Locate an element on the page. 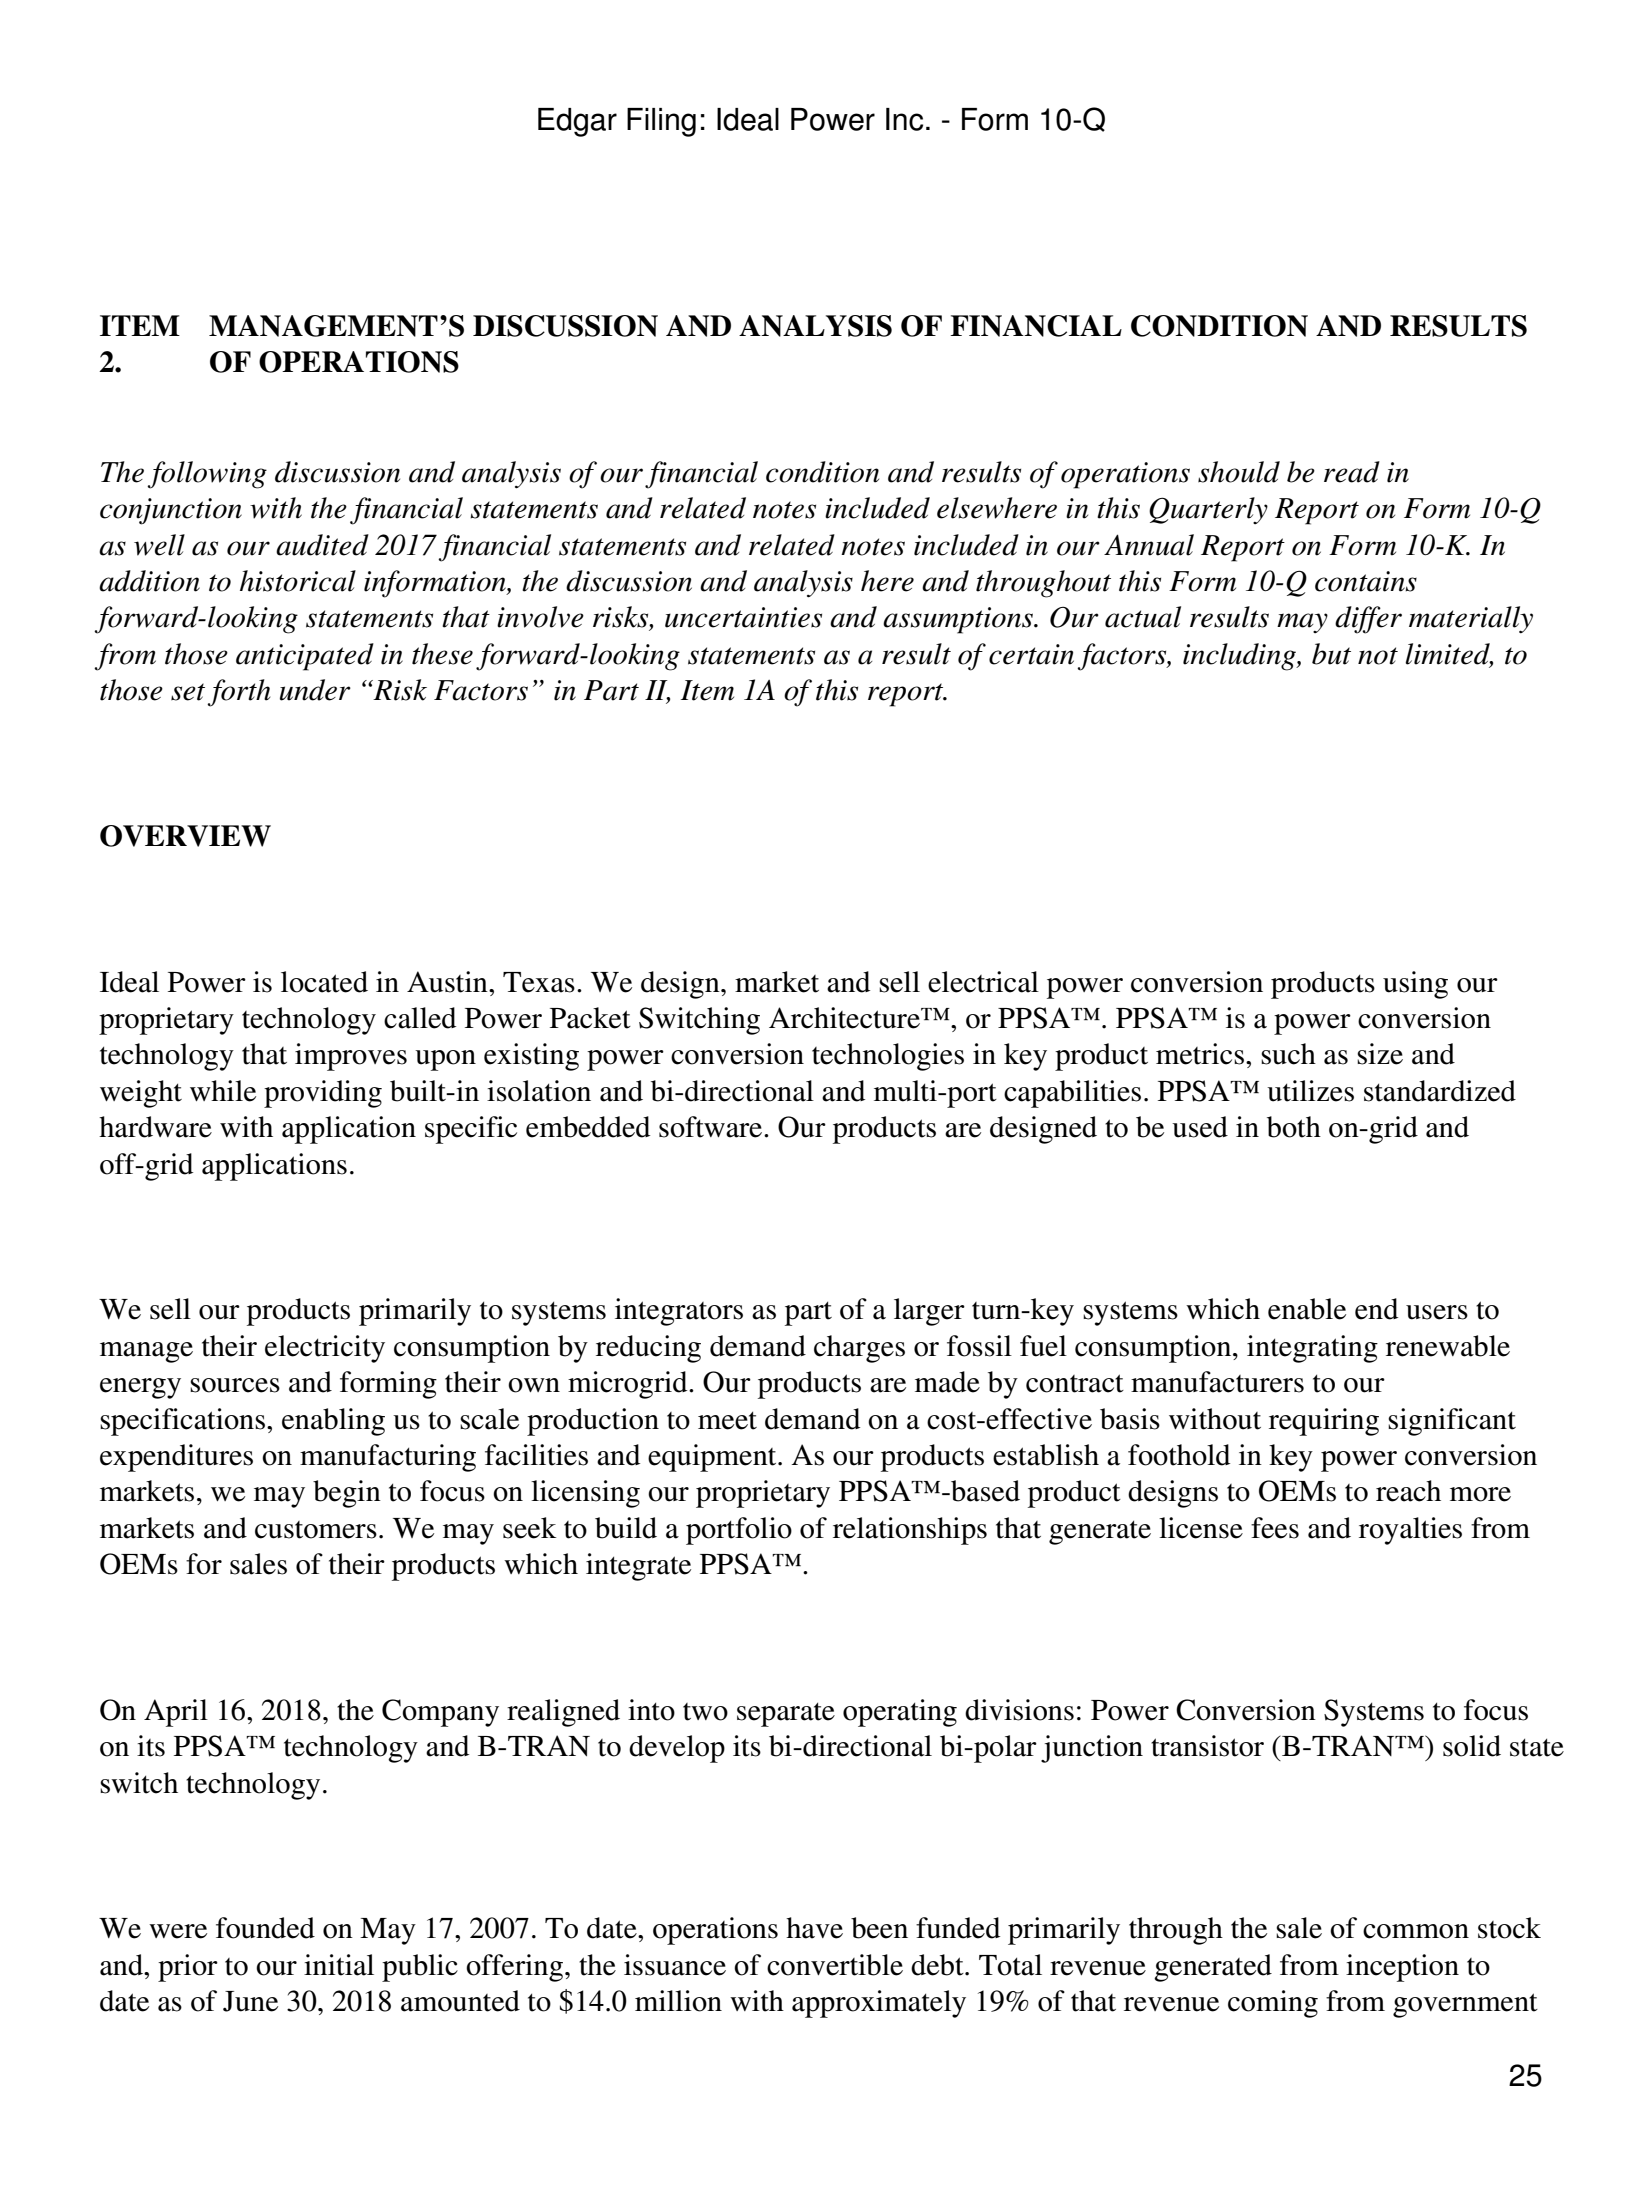 This page has height=2185, width=1642. initial is located at coordinates (339, 1965).
